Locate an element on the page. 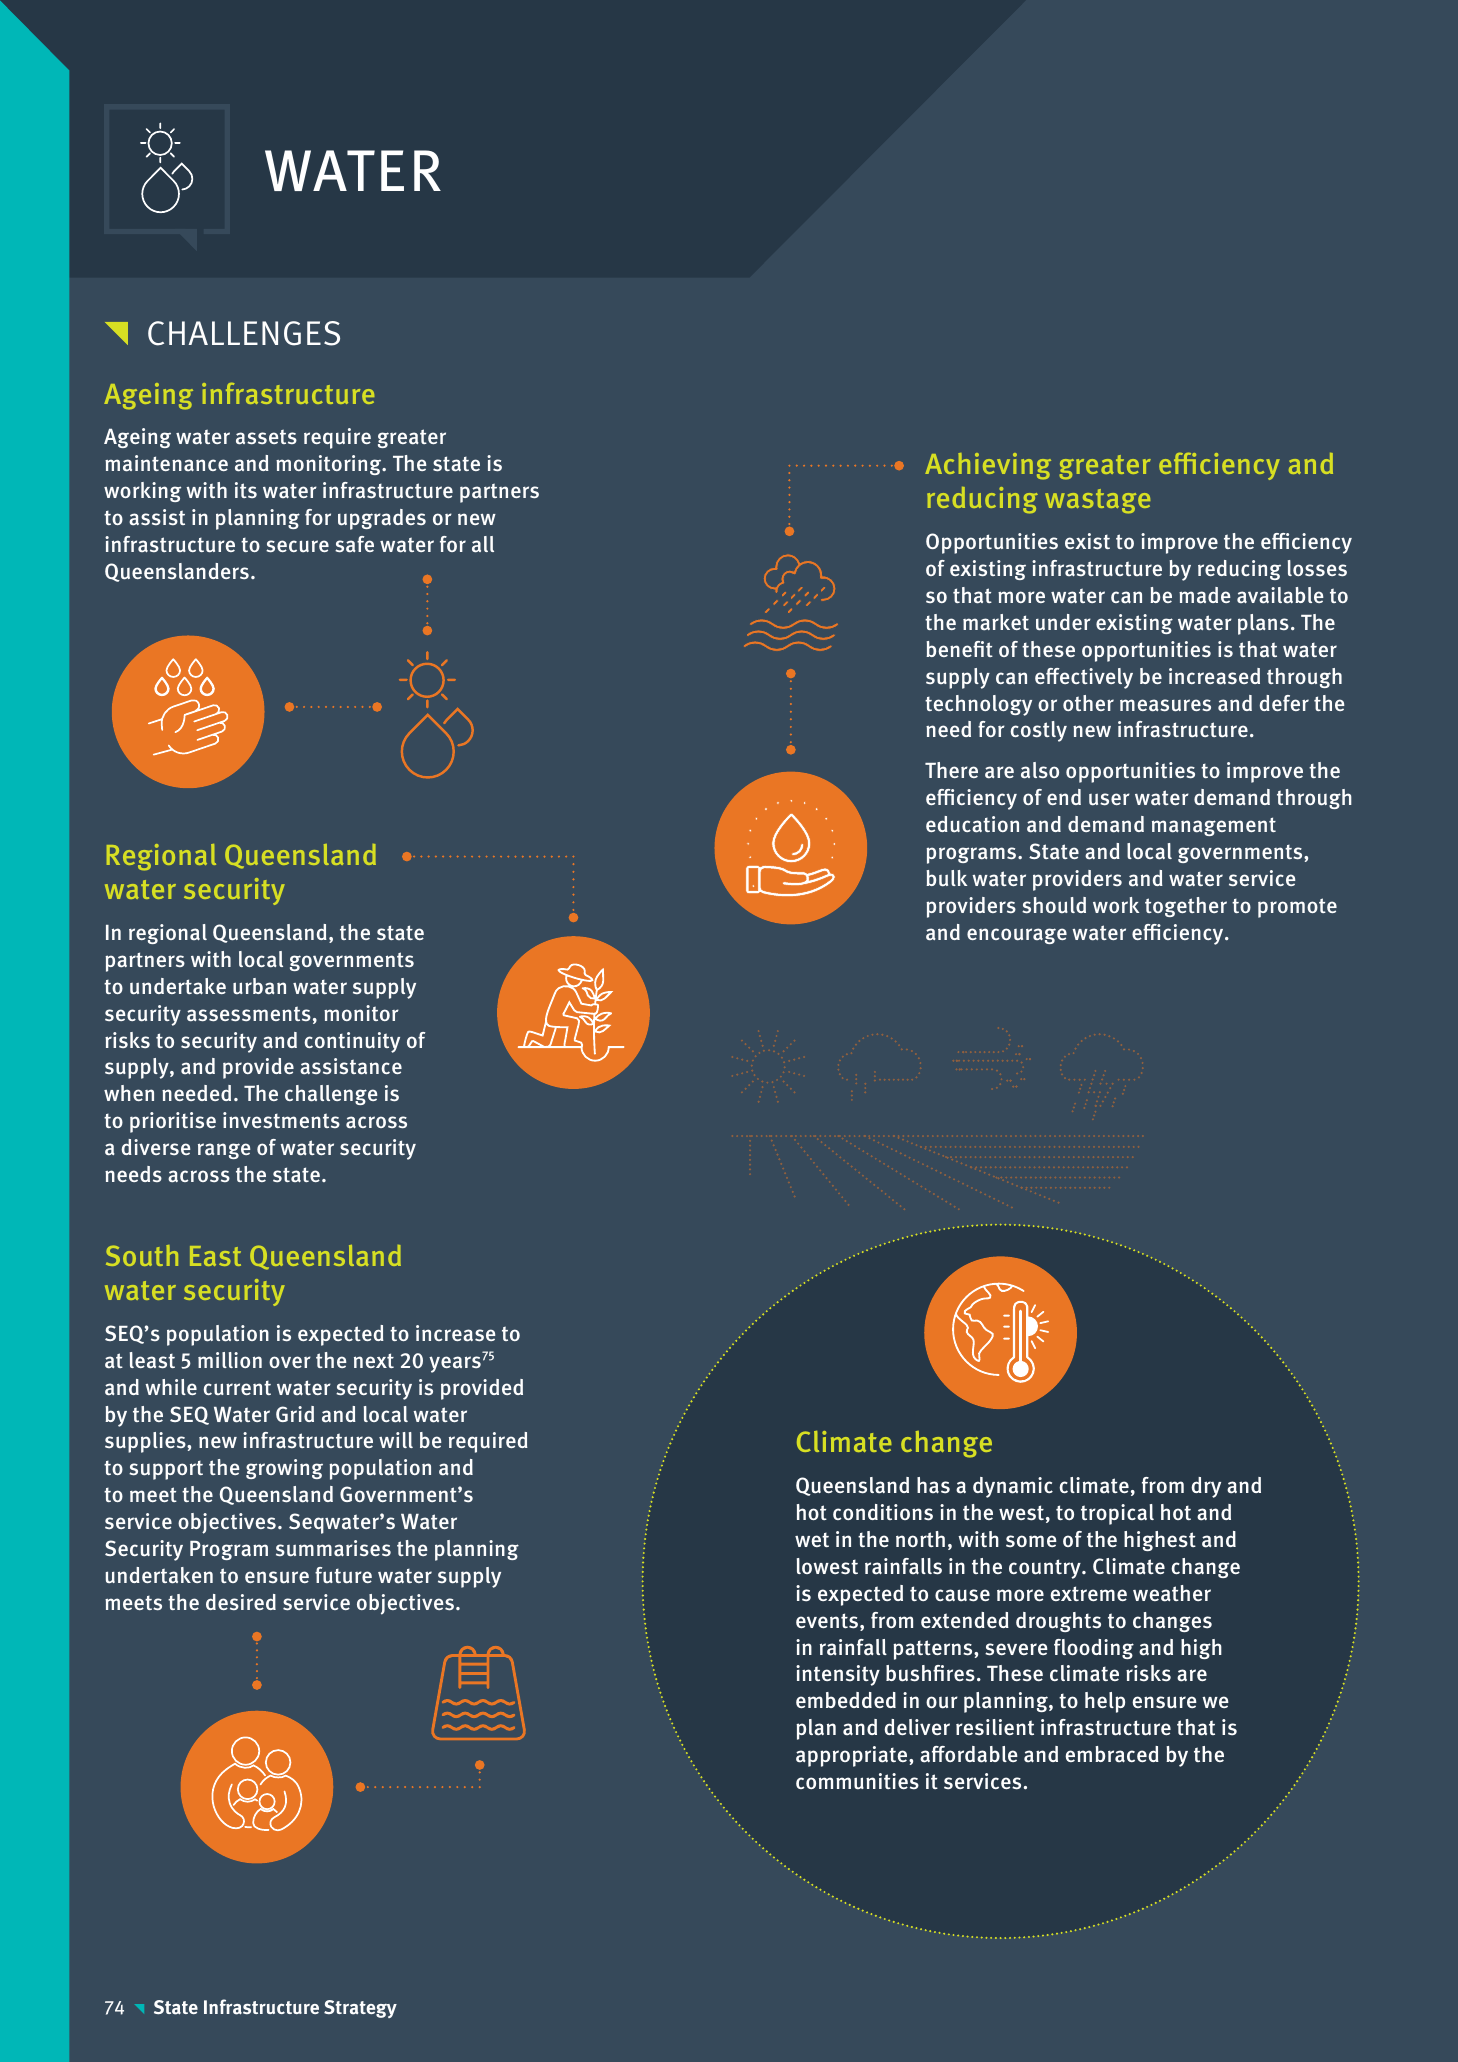  intensity is located at coordinates (838, 1675).
